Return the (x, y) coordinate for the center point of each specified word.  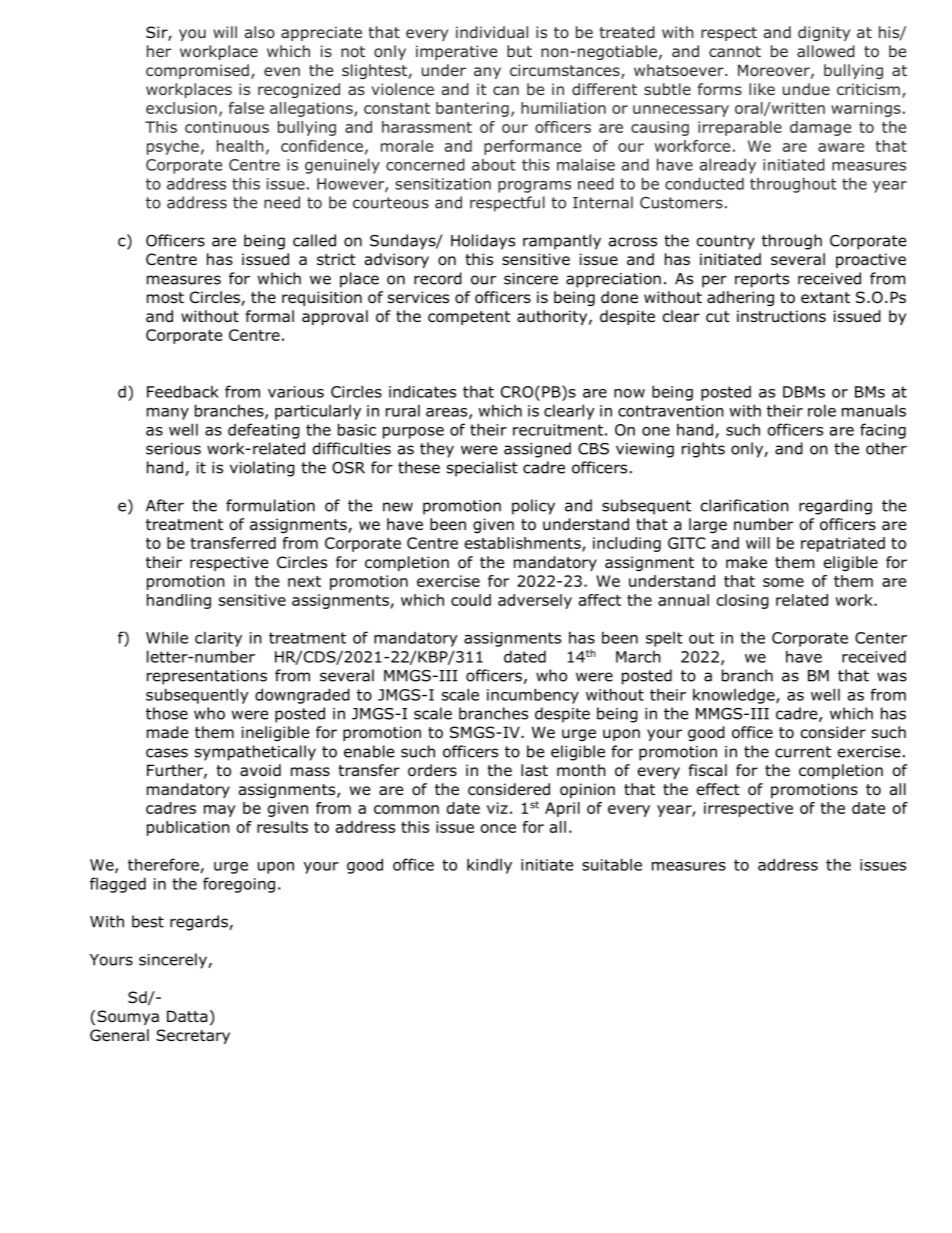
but (519, 51)
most (165, 298)
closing (743, 601)
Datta (187, 1016)
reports (762, 280)
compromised (197, 71)
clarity (218, 639)
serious (173, 449)
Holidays (483, 242)
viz (497, 808)
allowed (826, 51)
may (220, 811)
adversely (535, 601)
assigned (537, 450)
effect (718, 789)
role (822, 410)
